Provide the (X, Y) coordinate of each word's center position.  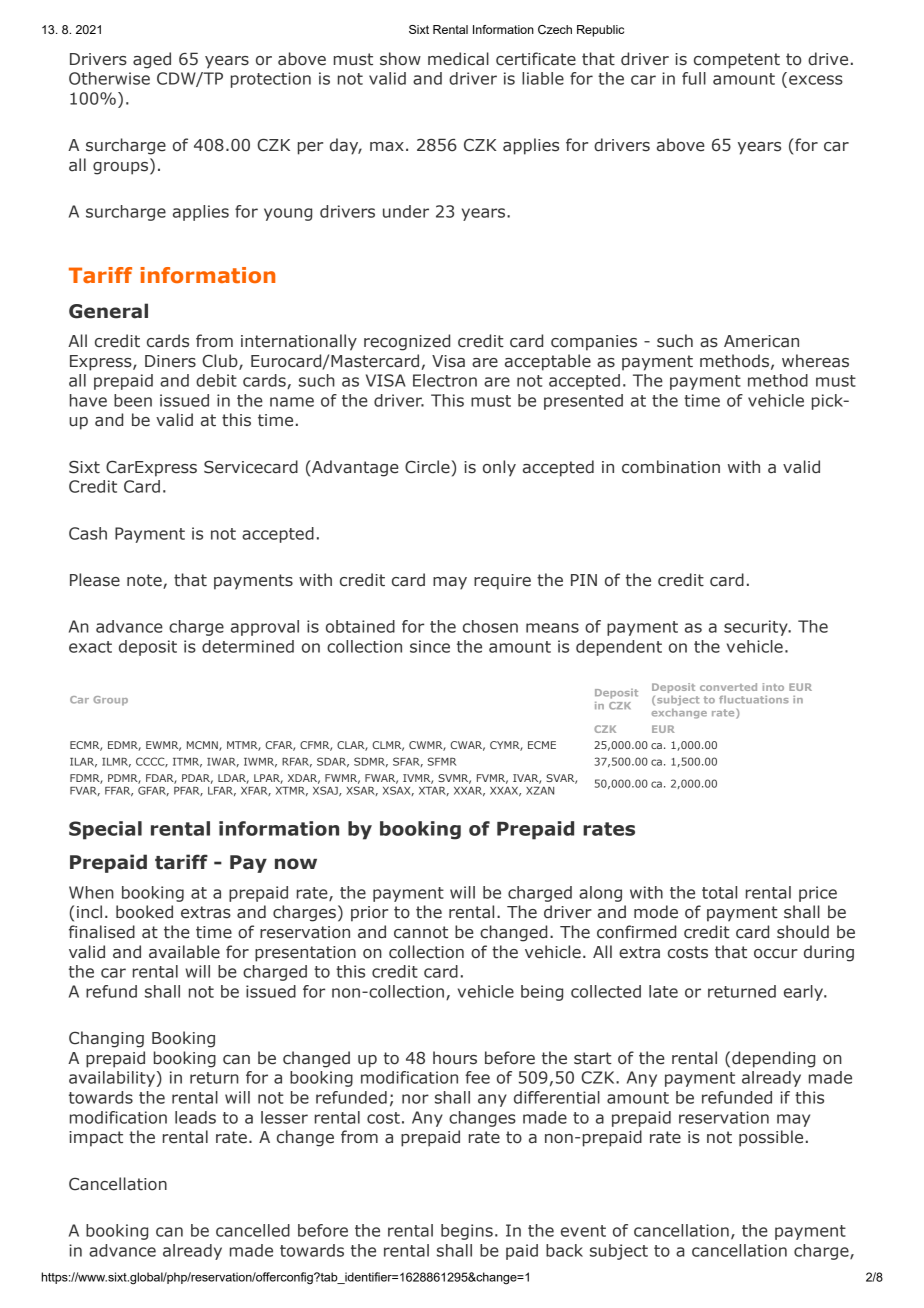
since (430, 646)
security (757, 628)
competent (737, 61)
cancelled (253, 1230)
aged (152, 60)
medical (458, 59)
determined (248, 646)
